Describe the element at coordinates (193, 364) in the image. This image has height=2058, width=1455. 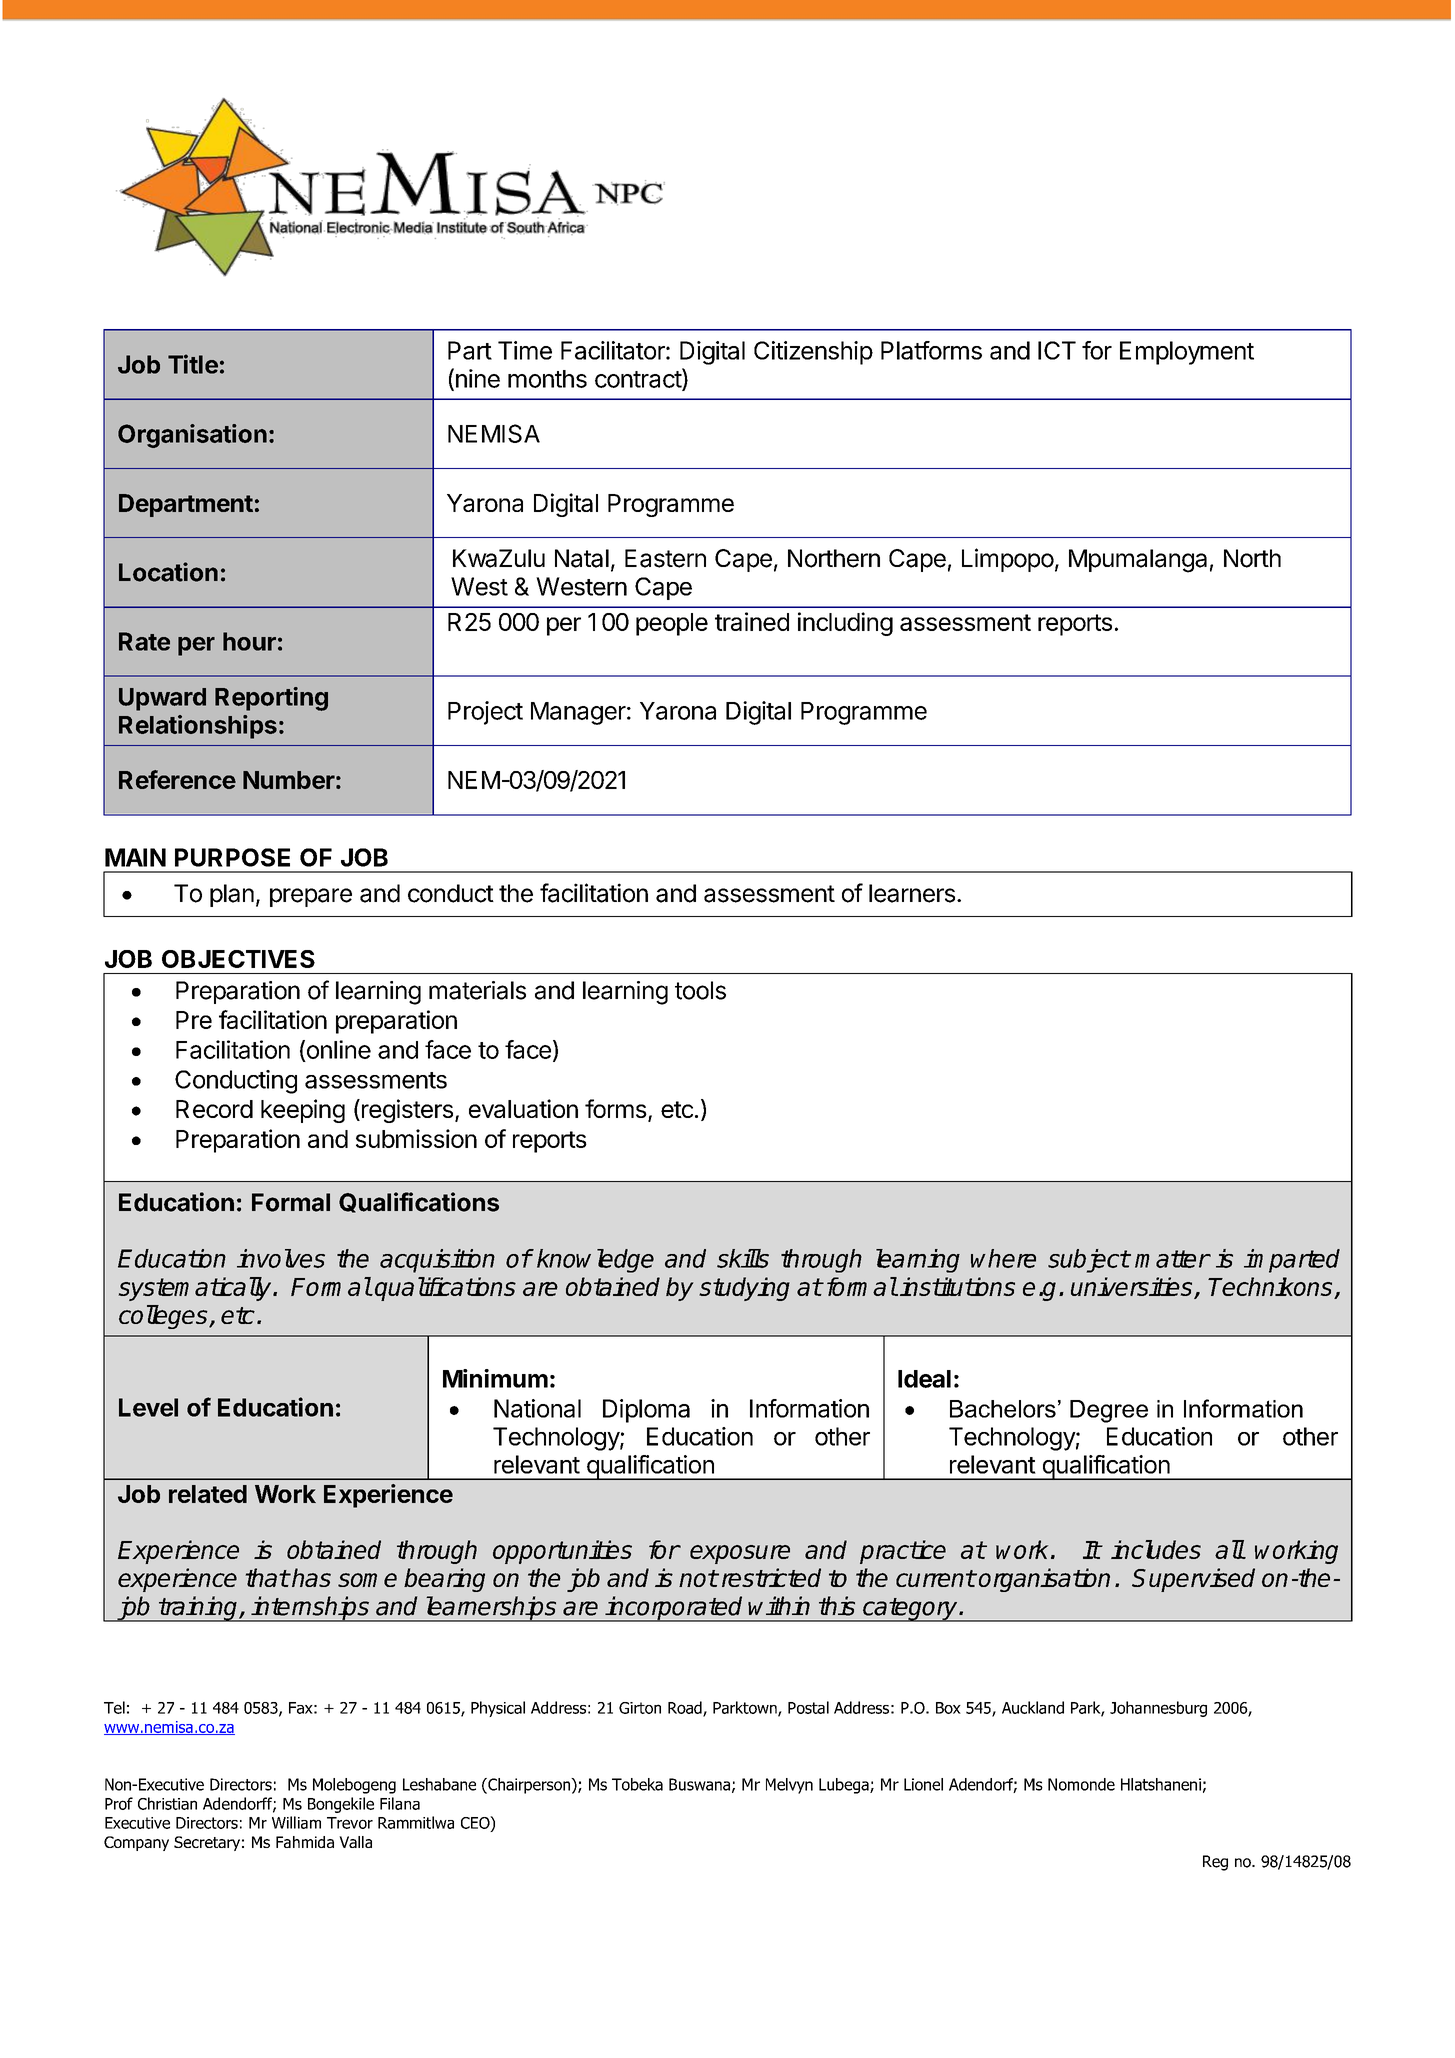
I see `Title` at that location.
